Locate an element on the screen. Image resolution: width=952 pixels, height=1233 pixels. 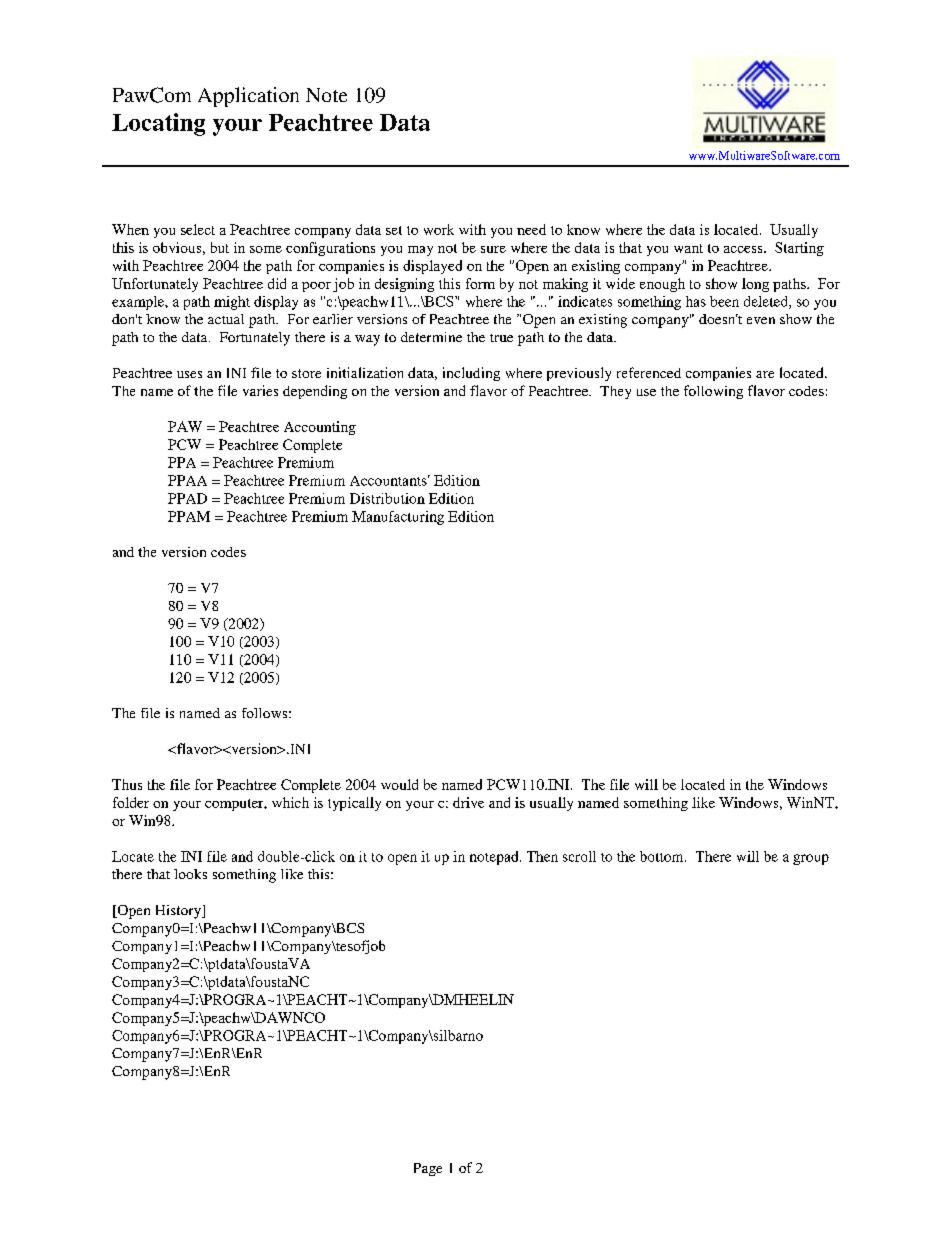
want is located at coordinates (688, 248).
